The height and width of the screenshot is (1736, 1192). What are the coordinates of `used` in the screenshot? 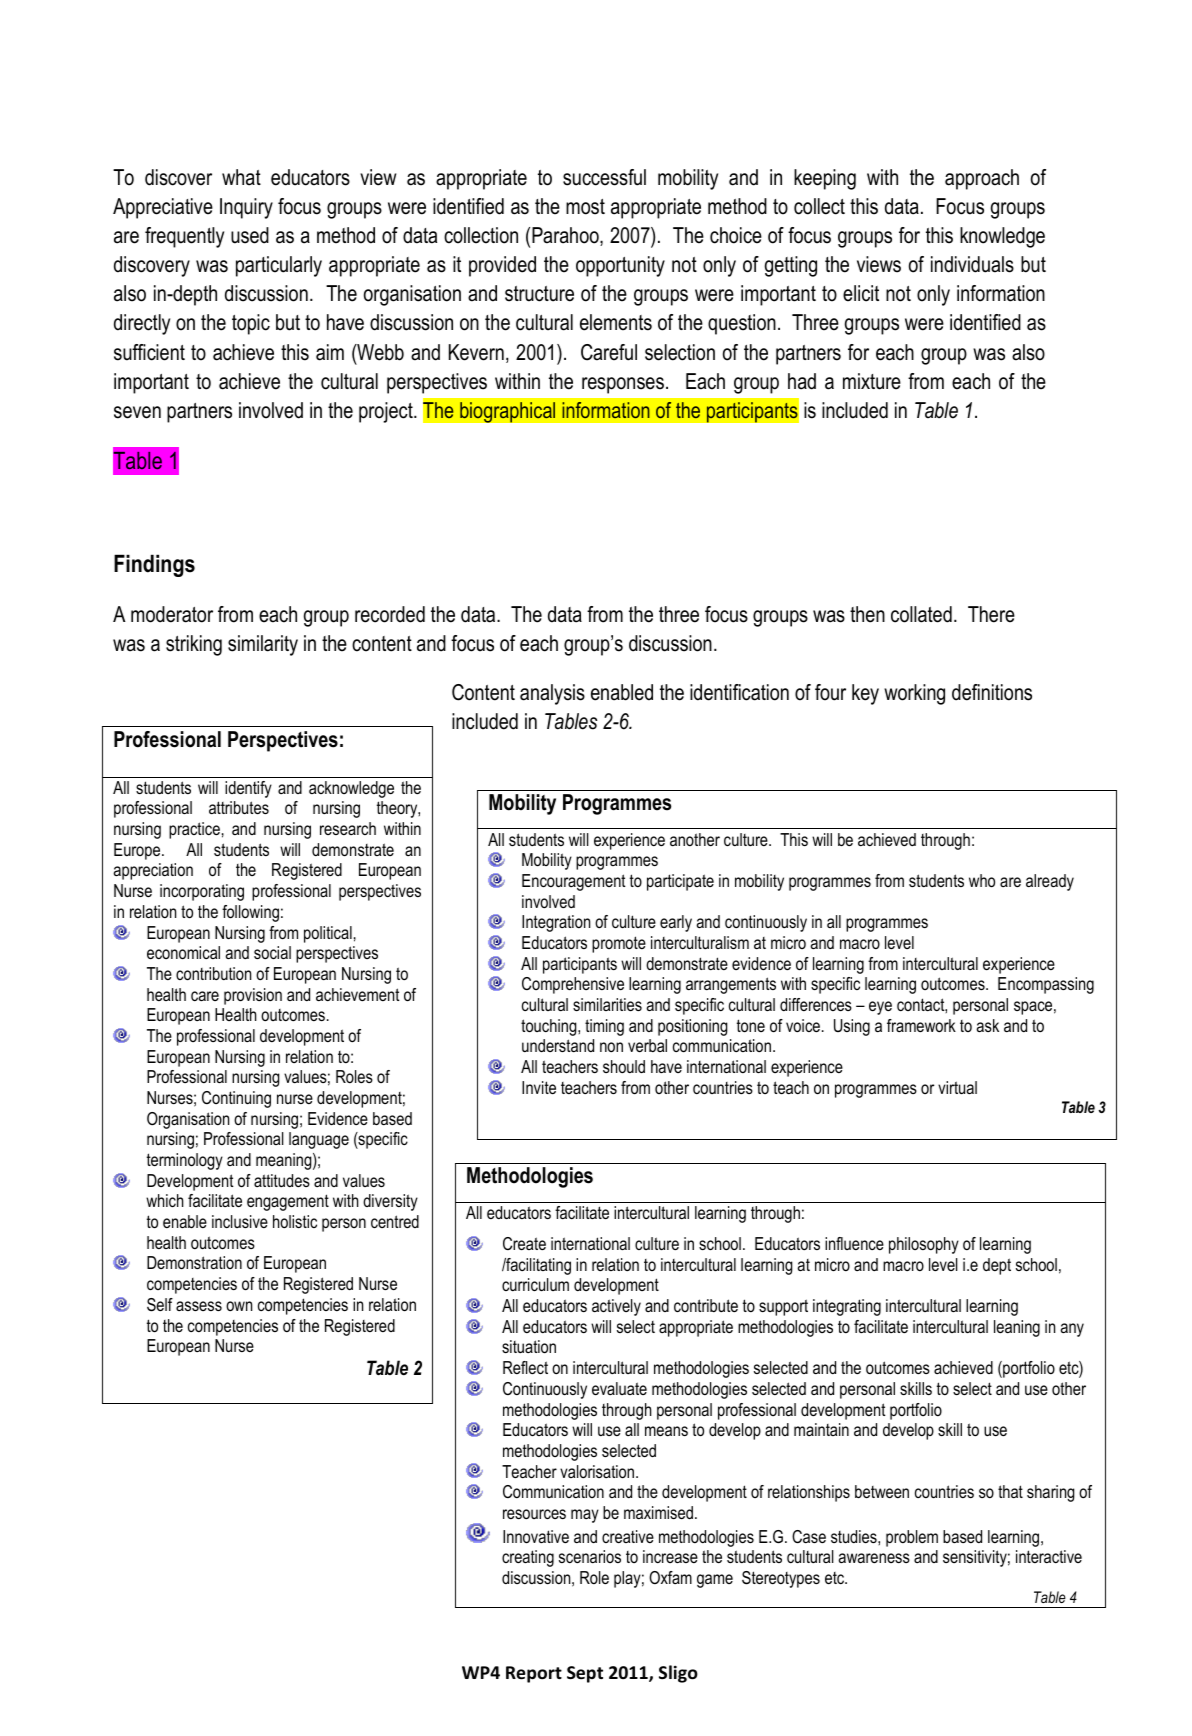 It's located at (250, 235).
